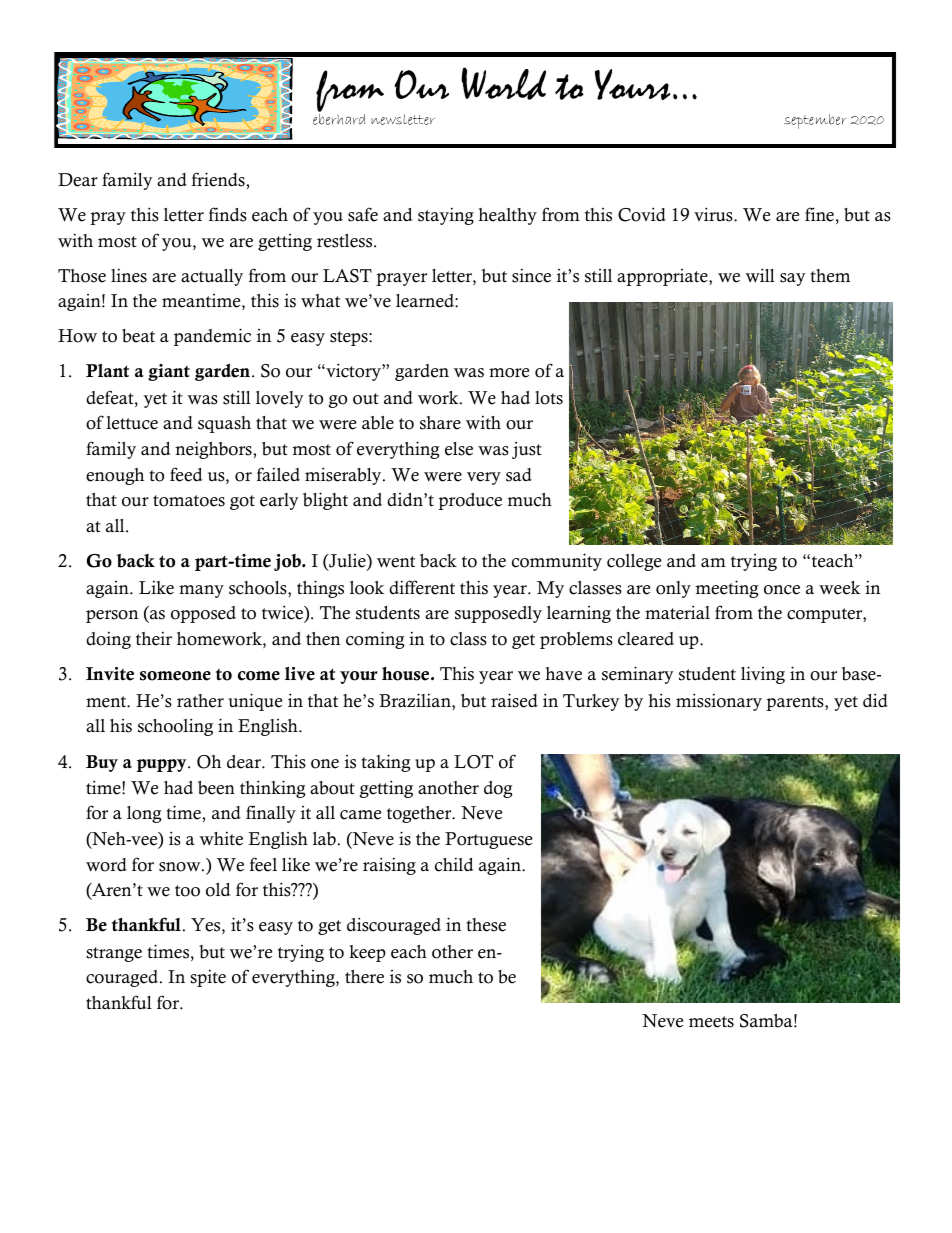 This screenshot has width=952, height=1233. I want to click on went, so click(396, 562).
